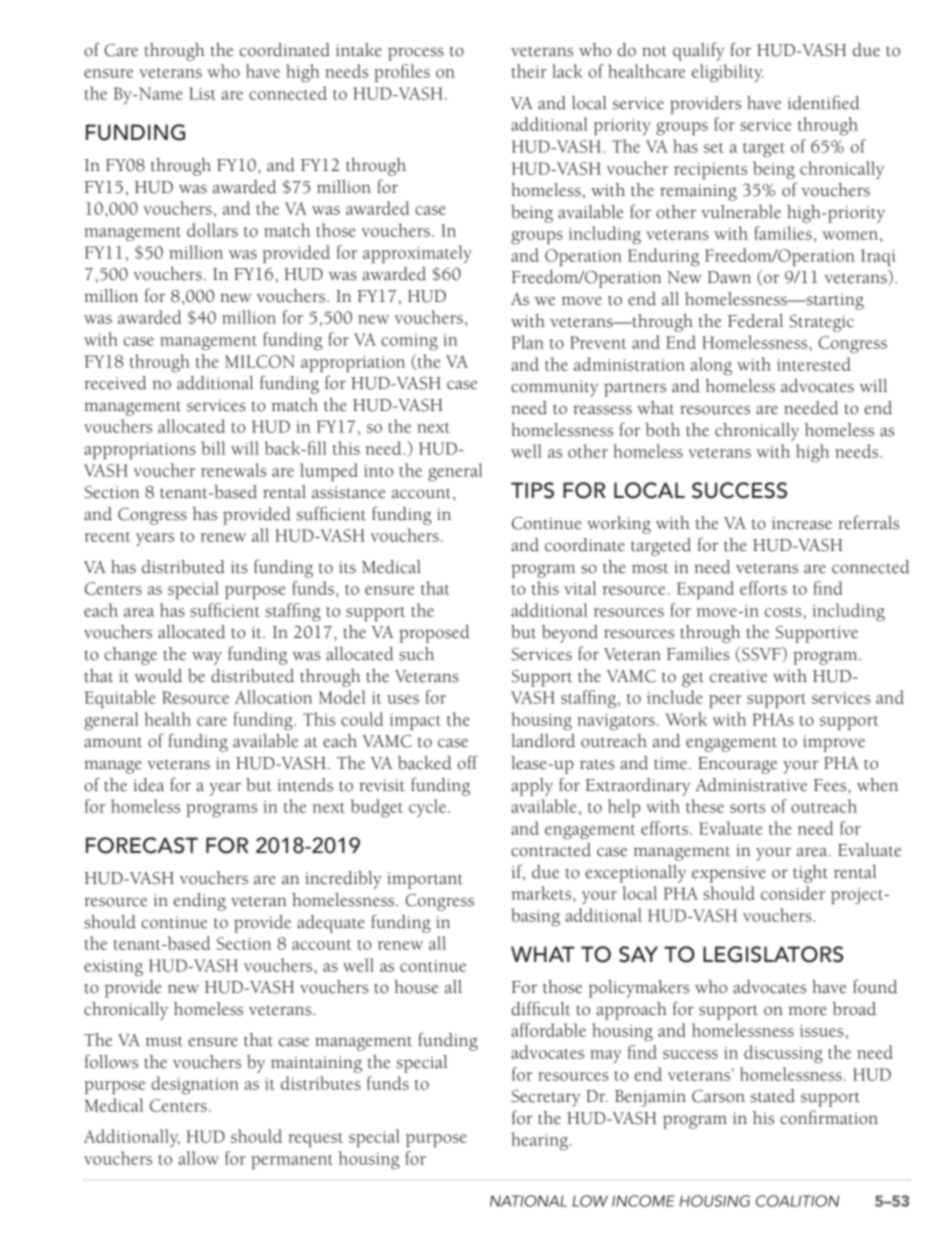  Describe the element at coordinates (542, 893) in the screenshot. I see `markets` at that location.
